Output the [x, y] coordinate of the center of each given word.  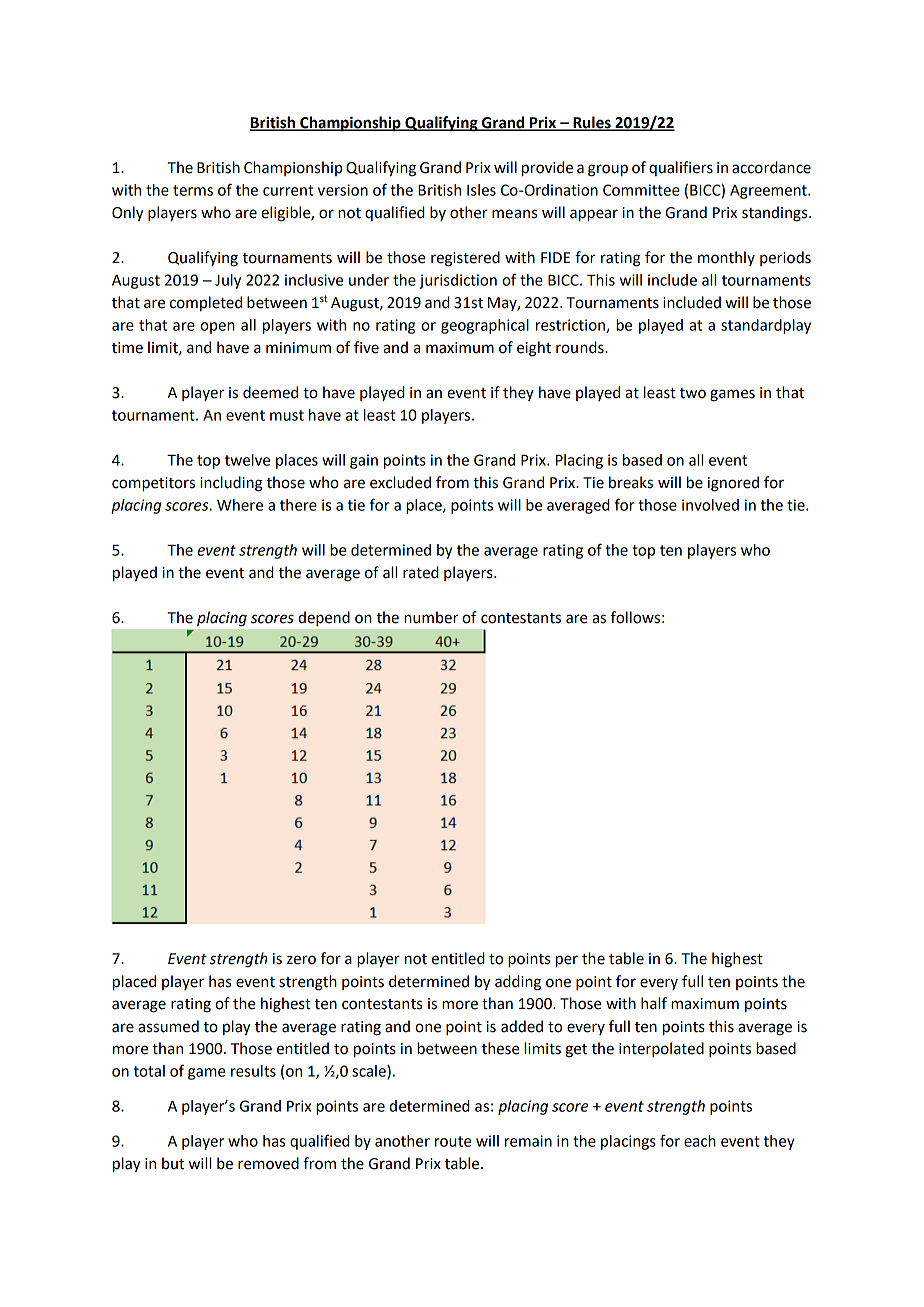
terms [193, 190]
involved [710, 505]
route [453, 1141]
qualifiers [681, 168]
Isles [481, 190]
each [700, 1141]
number [431, 617]
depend [324, 618]
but [173, 1163]
